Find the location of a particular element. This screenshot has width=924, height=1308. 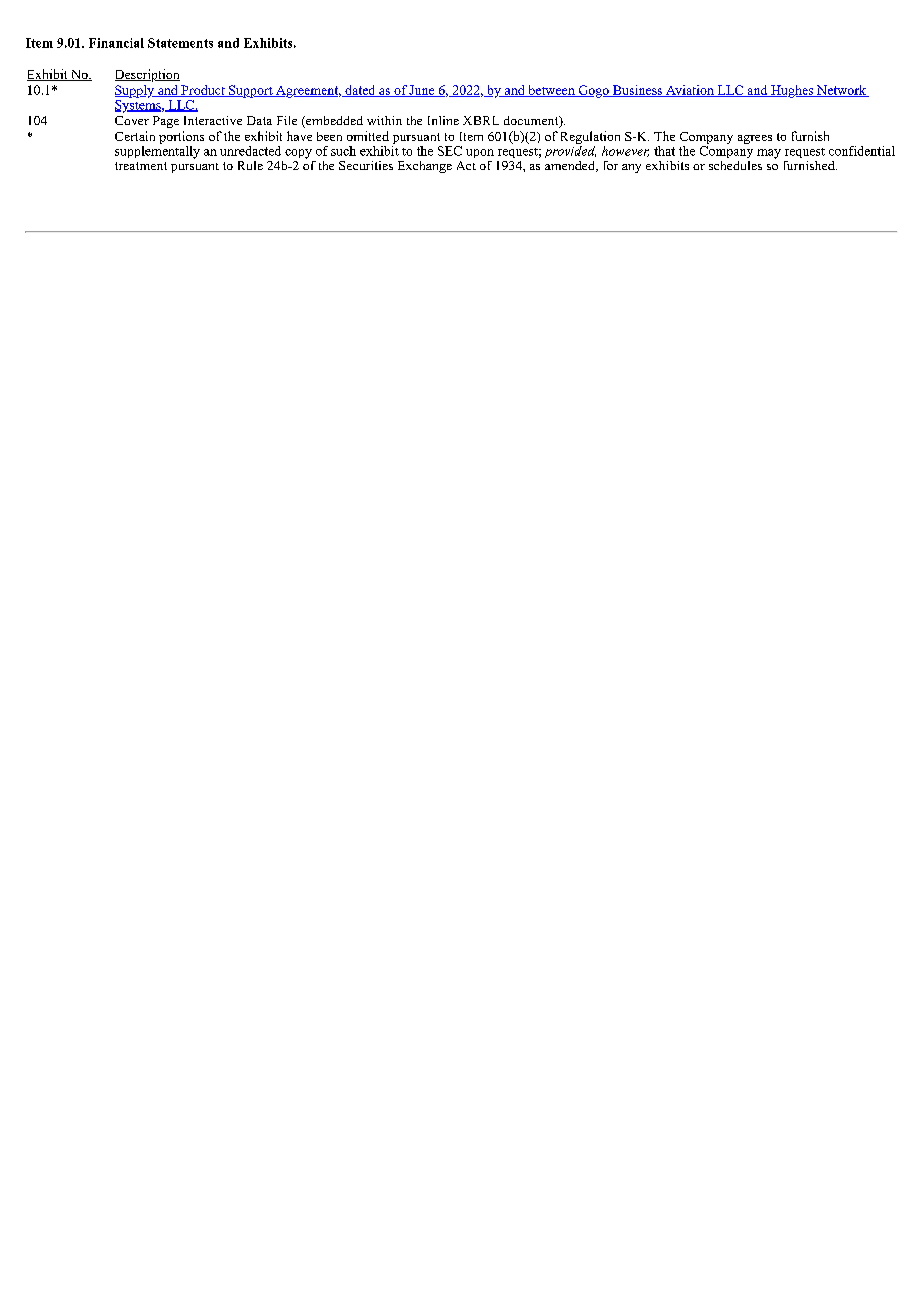

document is located at coordinates (532, 122).
